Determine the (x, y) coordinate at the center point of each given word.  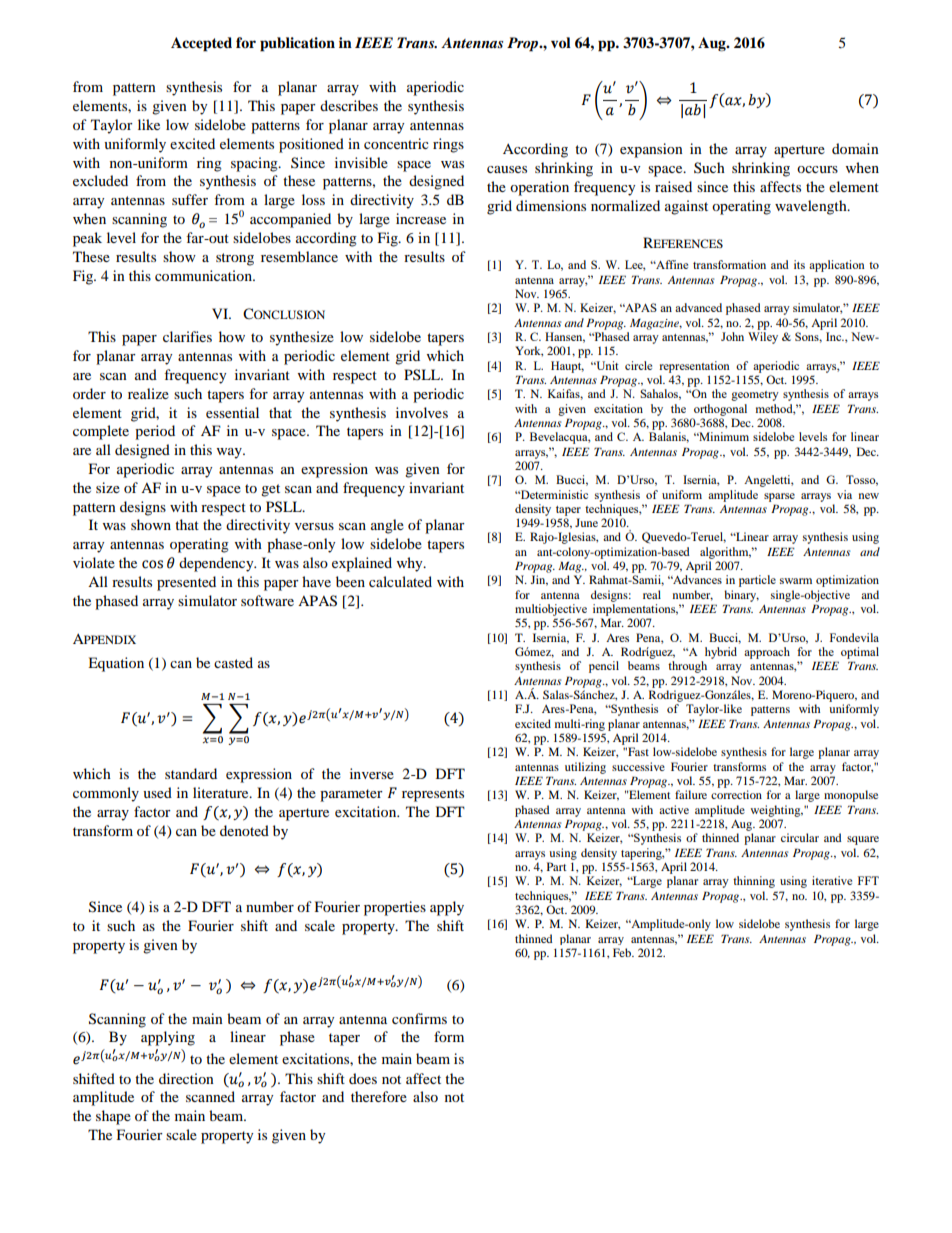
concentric (396, 143)
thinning (754, 882)
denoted (244, 830)
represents (433, 795)
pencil (604, 667)
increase (421, 218)
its (799, 264)
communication (204, 275)
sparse (779, 497)
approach (767, 653)
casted (233, 662)
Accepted (201, 44)
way (230, 453)
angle (387, 526)
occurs (817, 169)
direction (186, 1078)
